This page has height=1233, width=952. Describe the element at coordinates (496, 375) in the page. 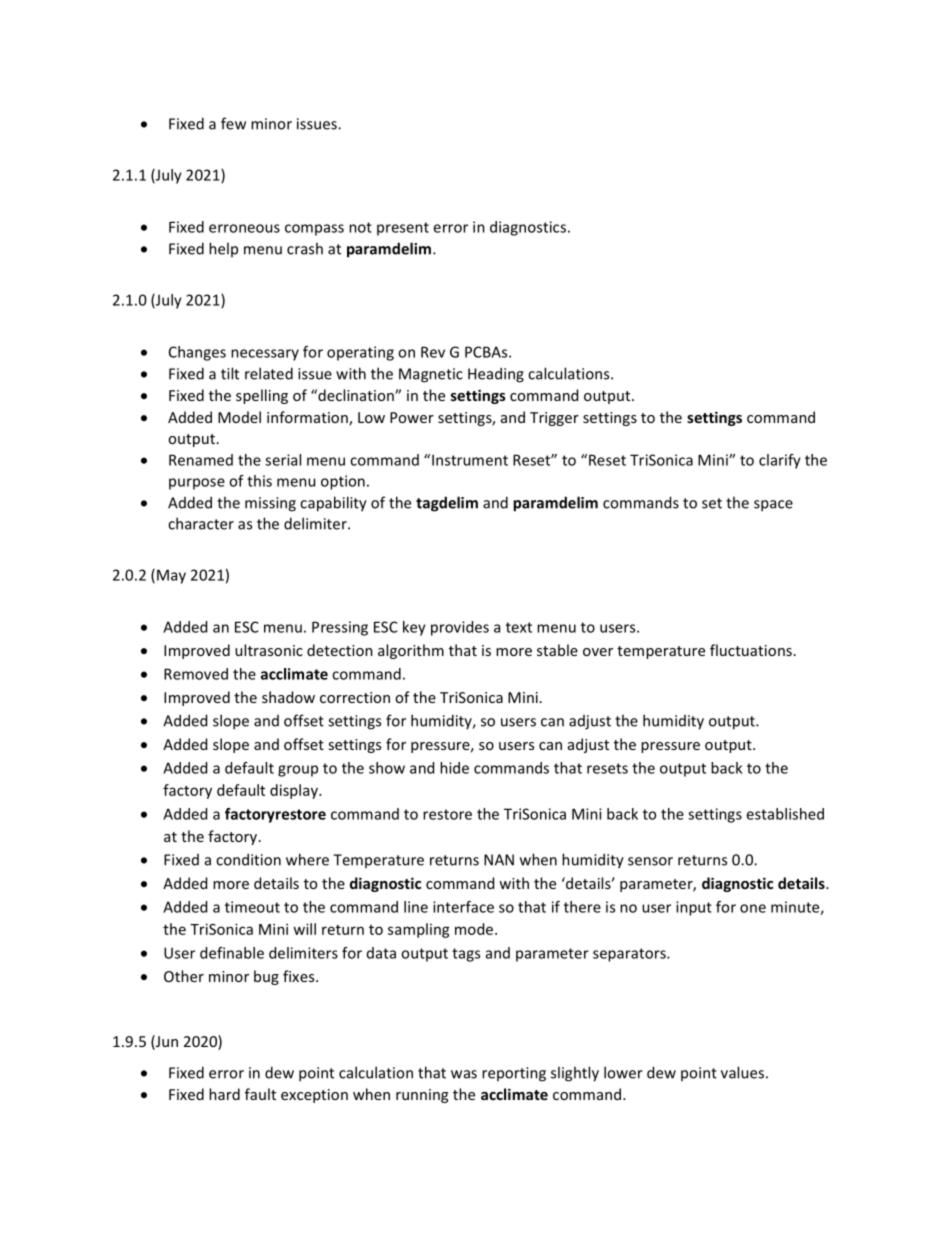

I see `Heading` at that location.
